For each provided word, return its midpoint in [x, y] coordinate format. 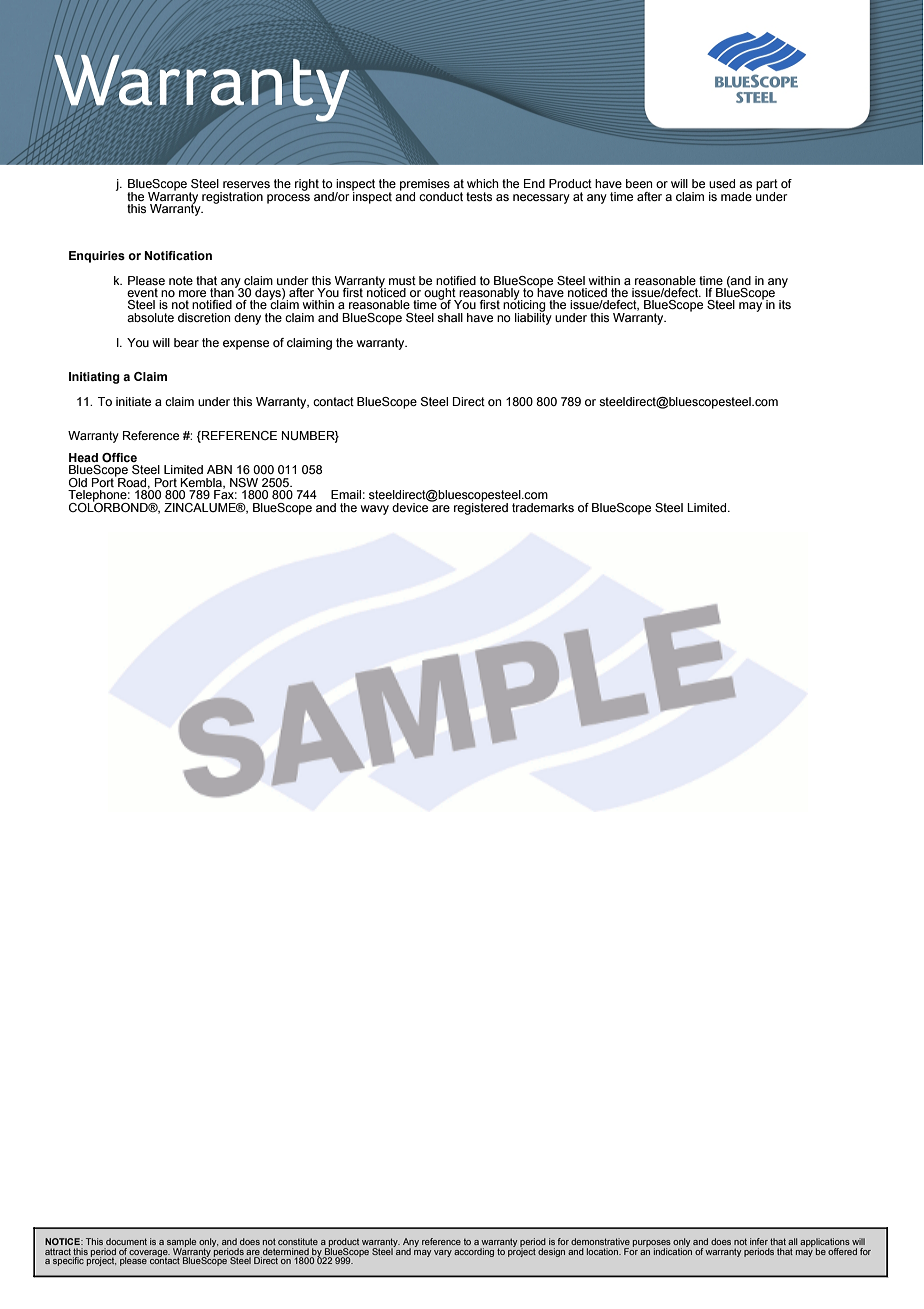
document [126, 1241]
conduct [441, 196]
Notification [178, 255]
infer [759, 1241]
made [736, 196]
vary [443, 1253]
